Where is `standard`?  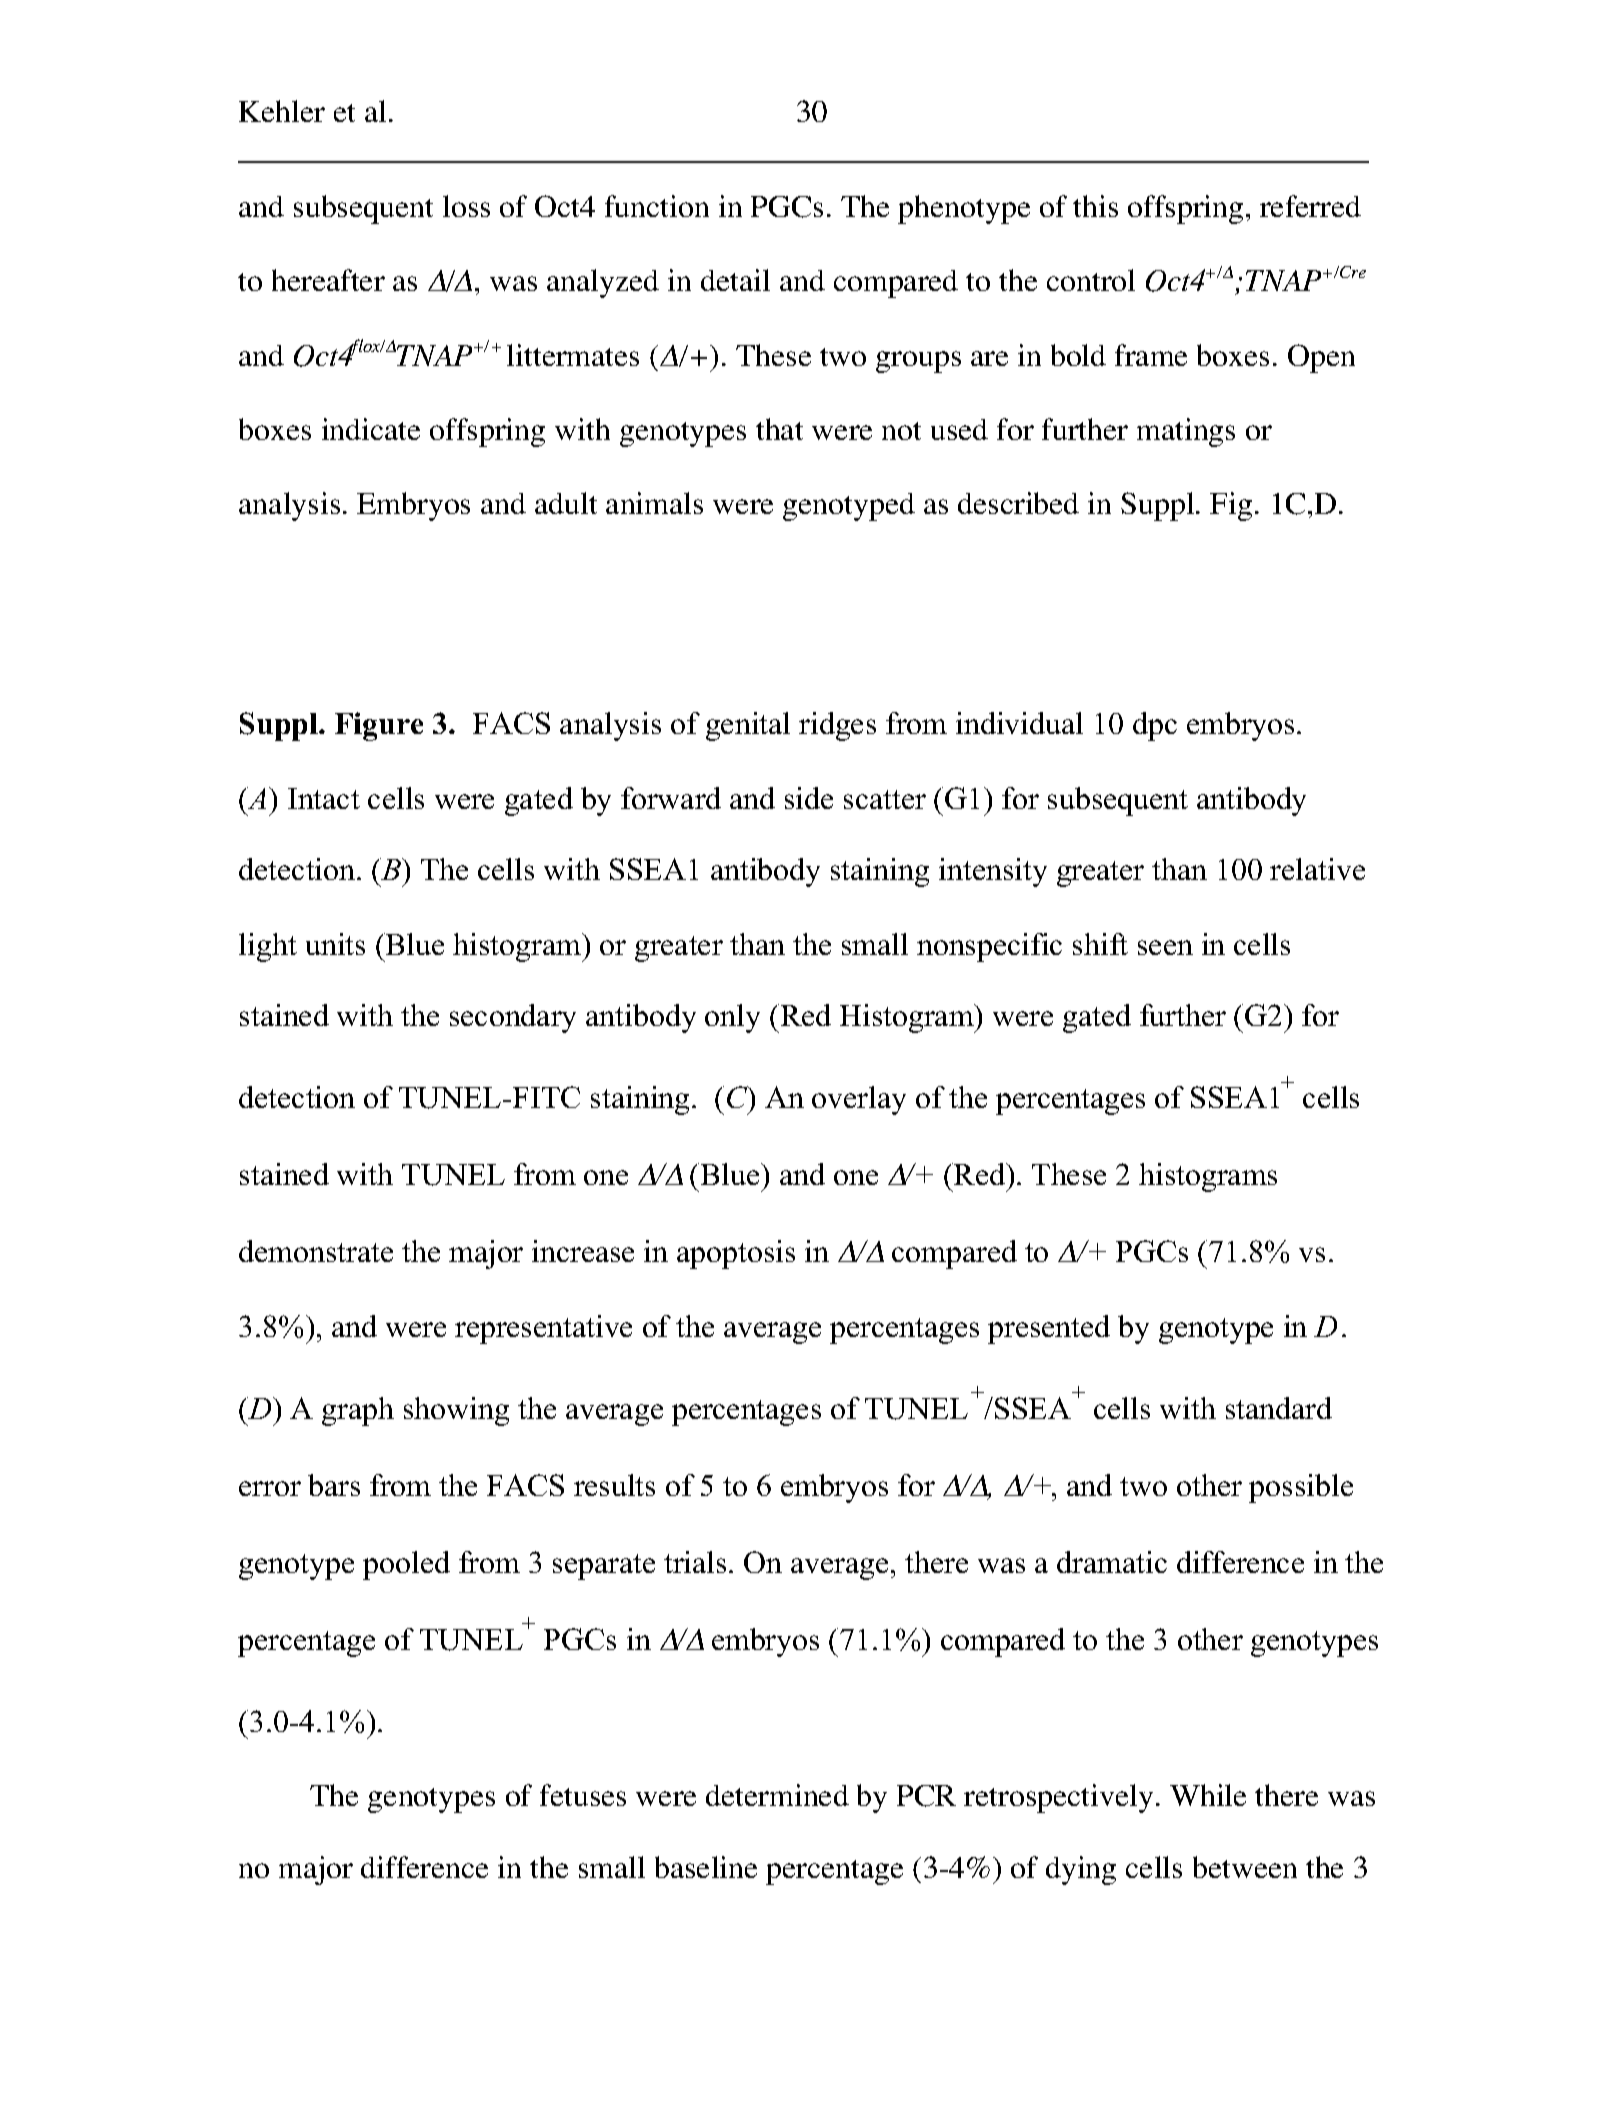 standard is located at coordinates (1279, 1408).
